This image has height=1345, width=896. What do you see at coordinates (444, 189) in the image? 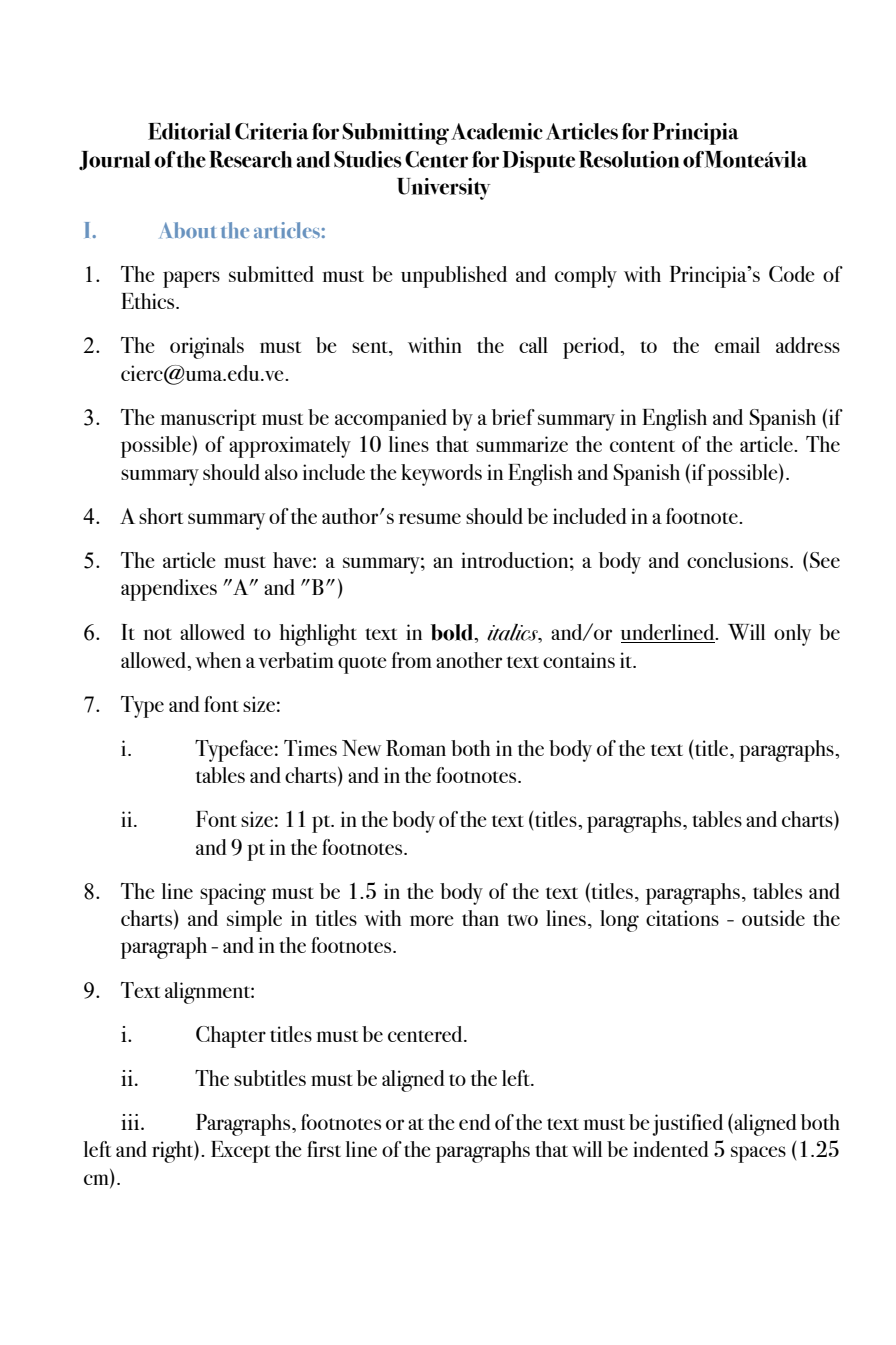
I see `University` at bounding box center [444, 189].
